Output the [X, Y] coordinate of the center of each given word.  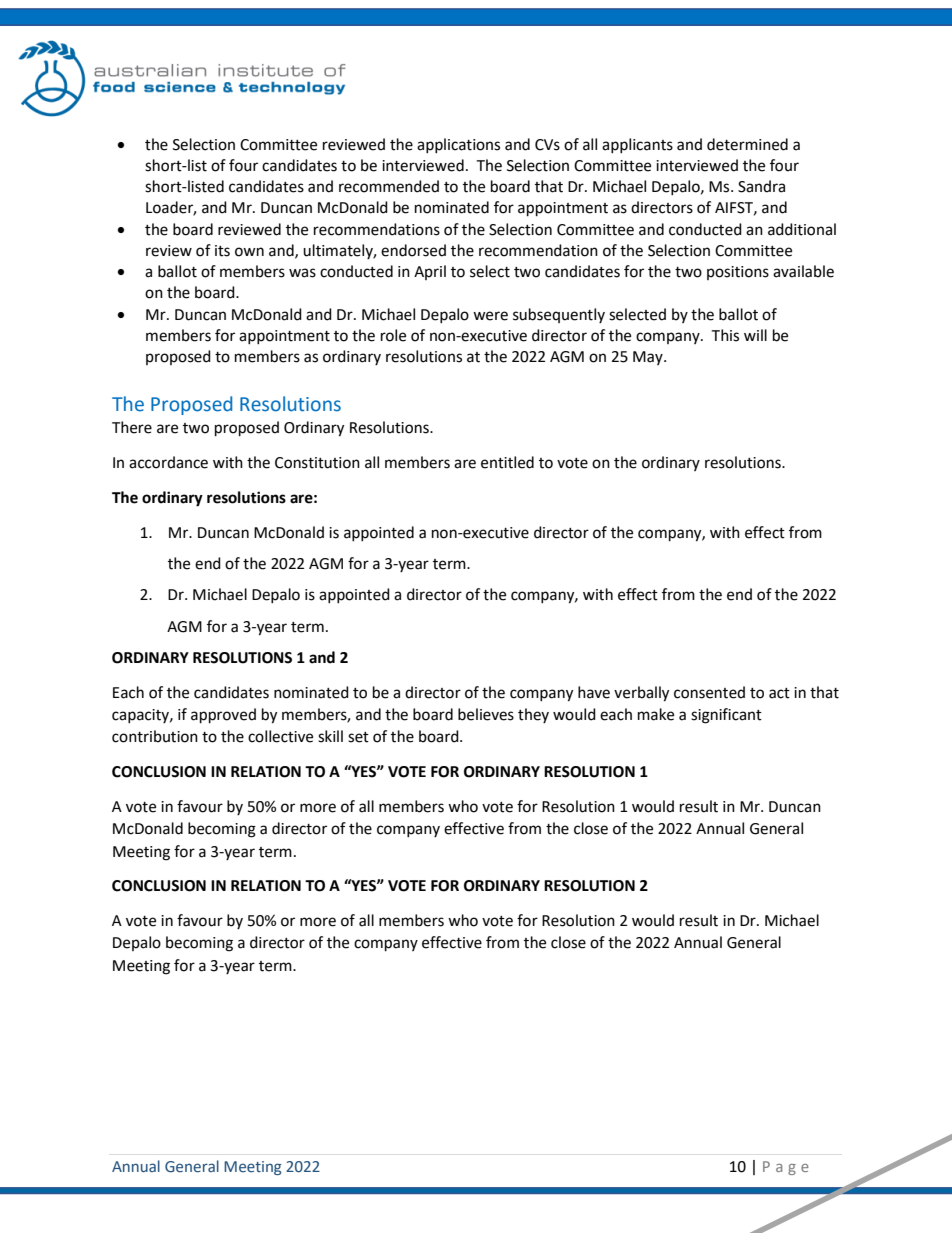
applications [458, 145]
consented [709, 692]
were [490, 316]
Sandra [761, 186]
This [725, 335]
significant [726, 716]
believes [486, 714]
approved [223, 716]
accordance [168, 462]
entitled [507, 462]
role [393, 335]
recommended [389, 186]
